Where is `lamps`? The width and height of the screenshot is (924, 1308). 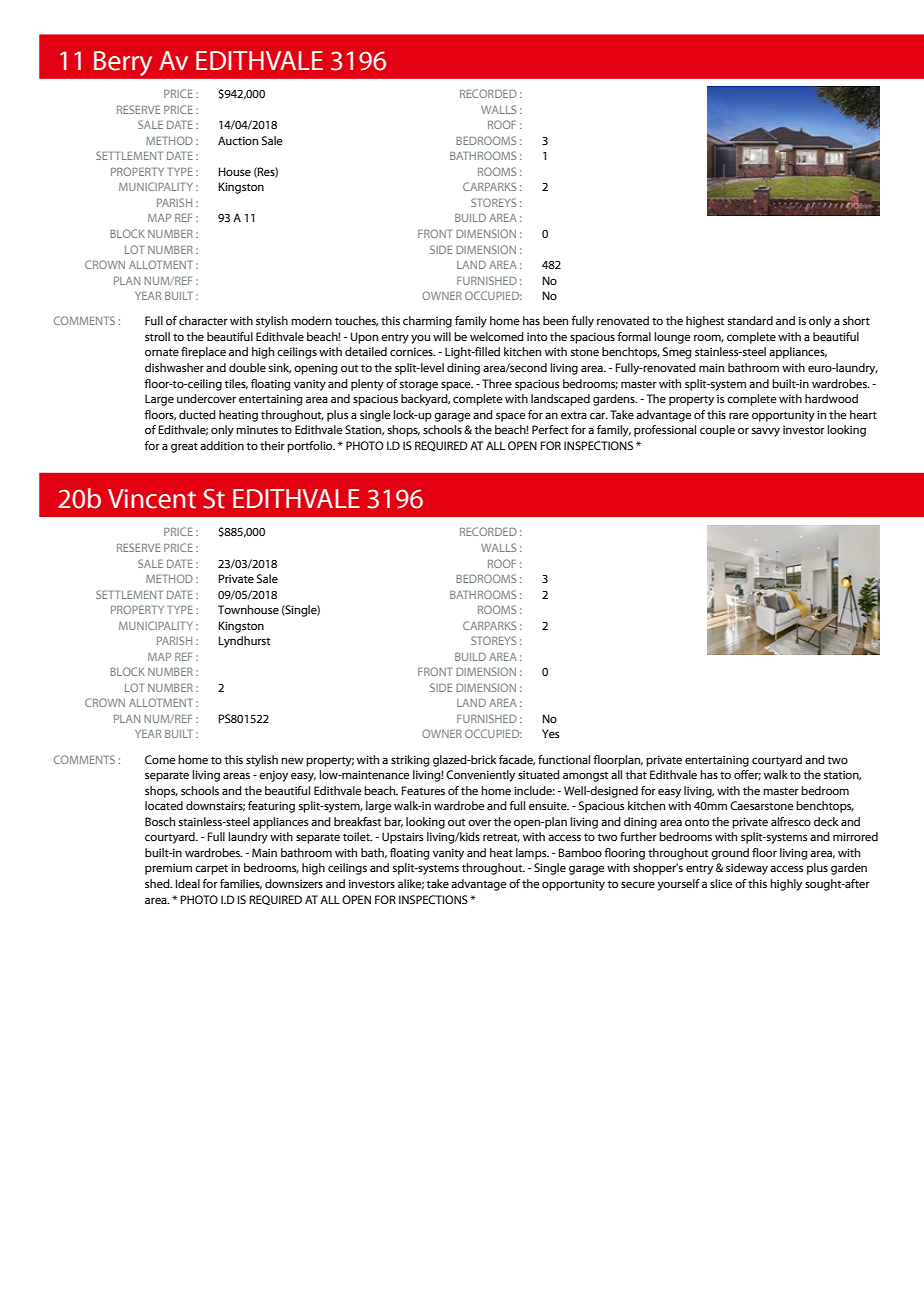
lamps is located at coordinates (532, 854).
